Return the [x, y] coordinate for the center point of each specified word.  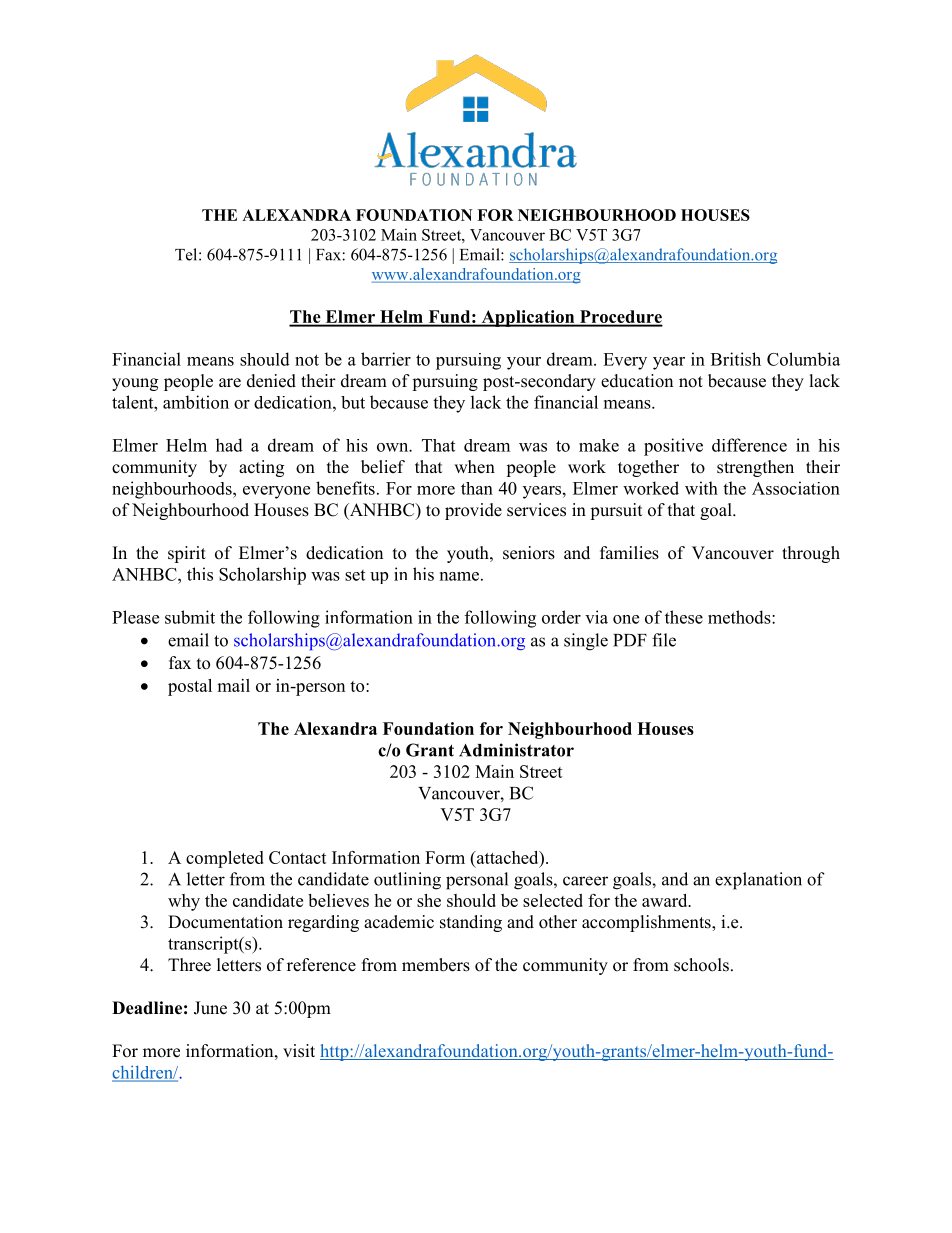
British [736, 359]
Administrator [516, 750]
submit [190, 617]
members [436, 965]
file [664, 640]
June [210, 1008]
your [524, 363]
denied [271, 381]
